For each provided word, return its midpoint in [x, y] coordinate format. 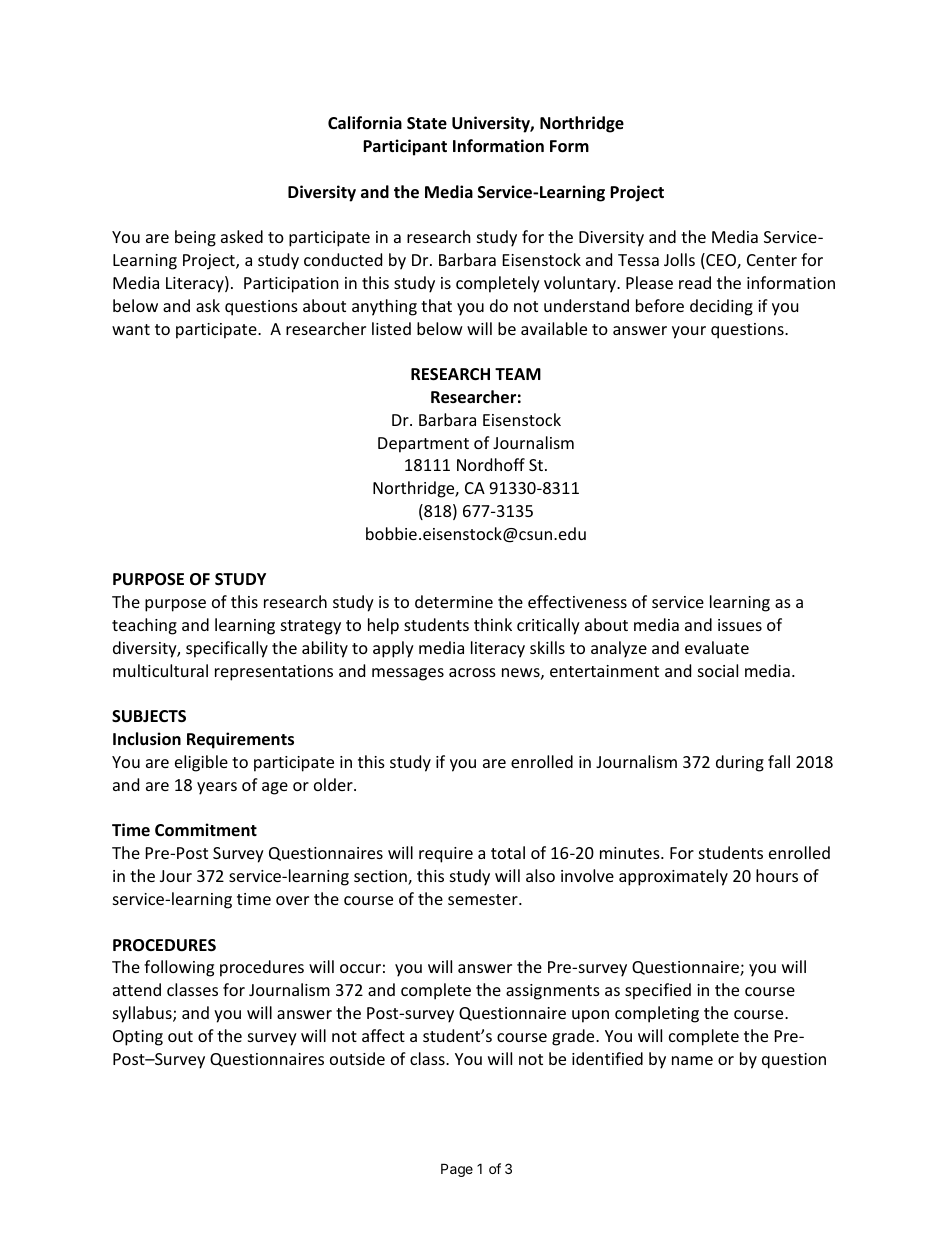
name [692, 1060]
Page [457, 1170]
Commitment [206, 830]
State [427, 123]
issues [740, 625]
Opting [138, 1038]
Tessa [638, 260]
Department [423, 445]
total [508, 852]
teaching [144, 626]
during [740, 763]
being [195, 238]
